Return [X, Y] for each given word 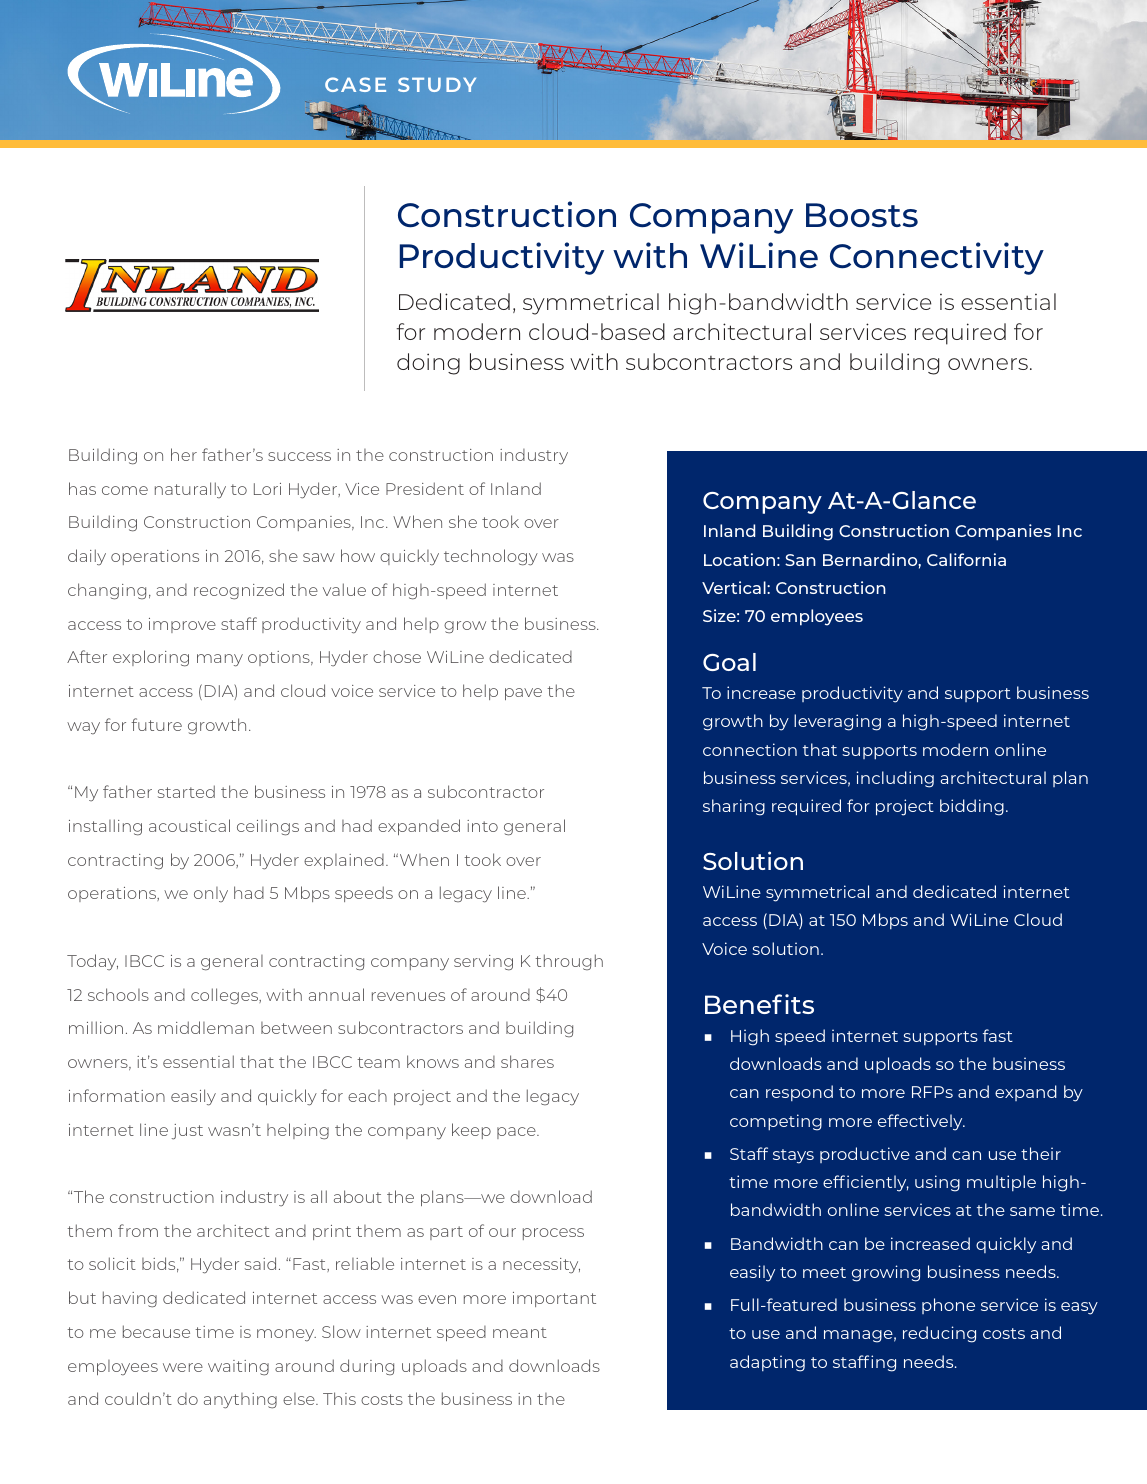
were [183, 1367]
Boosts [862, 215]
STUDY [437, 84]
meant [520, 1332]
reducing [939, 1334]
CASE [355, 84]
